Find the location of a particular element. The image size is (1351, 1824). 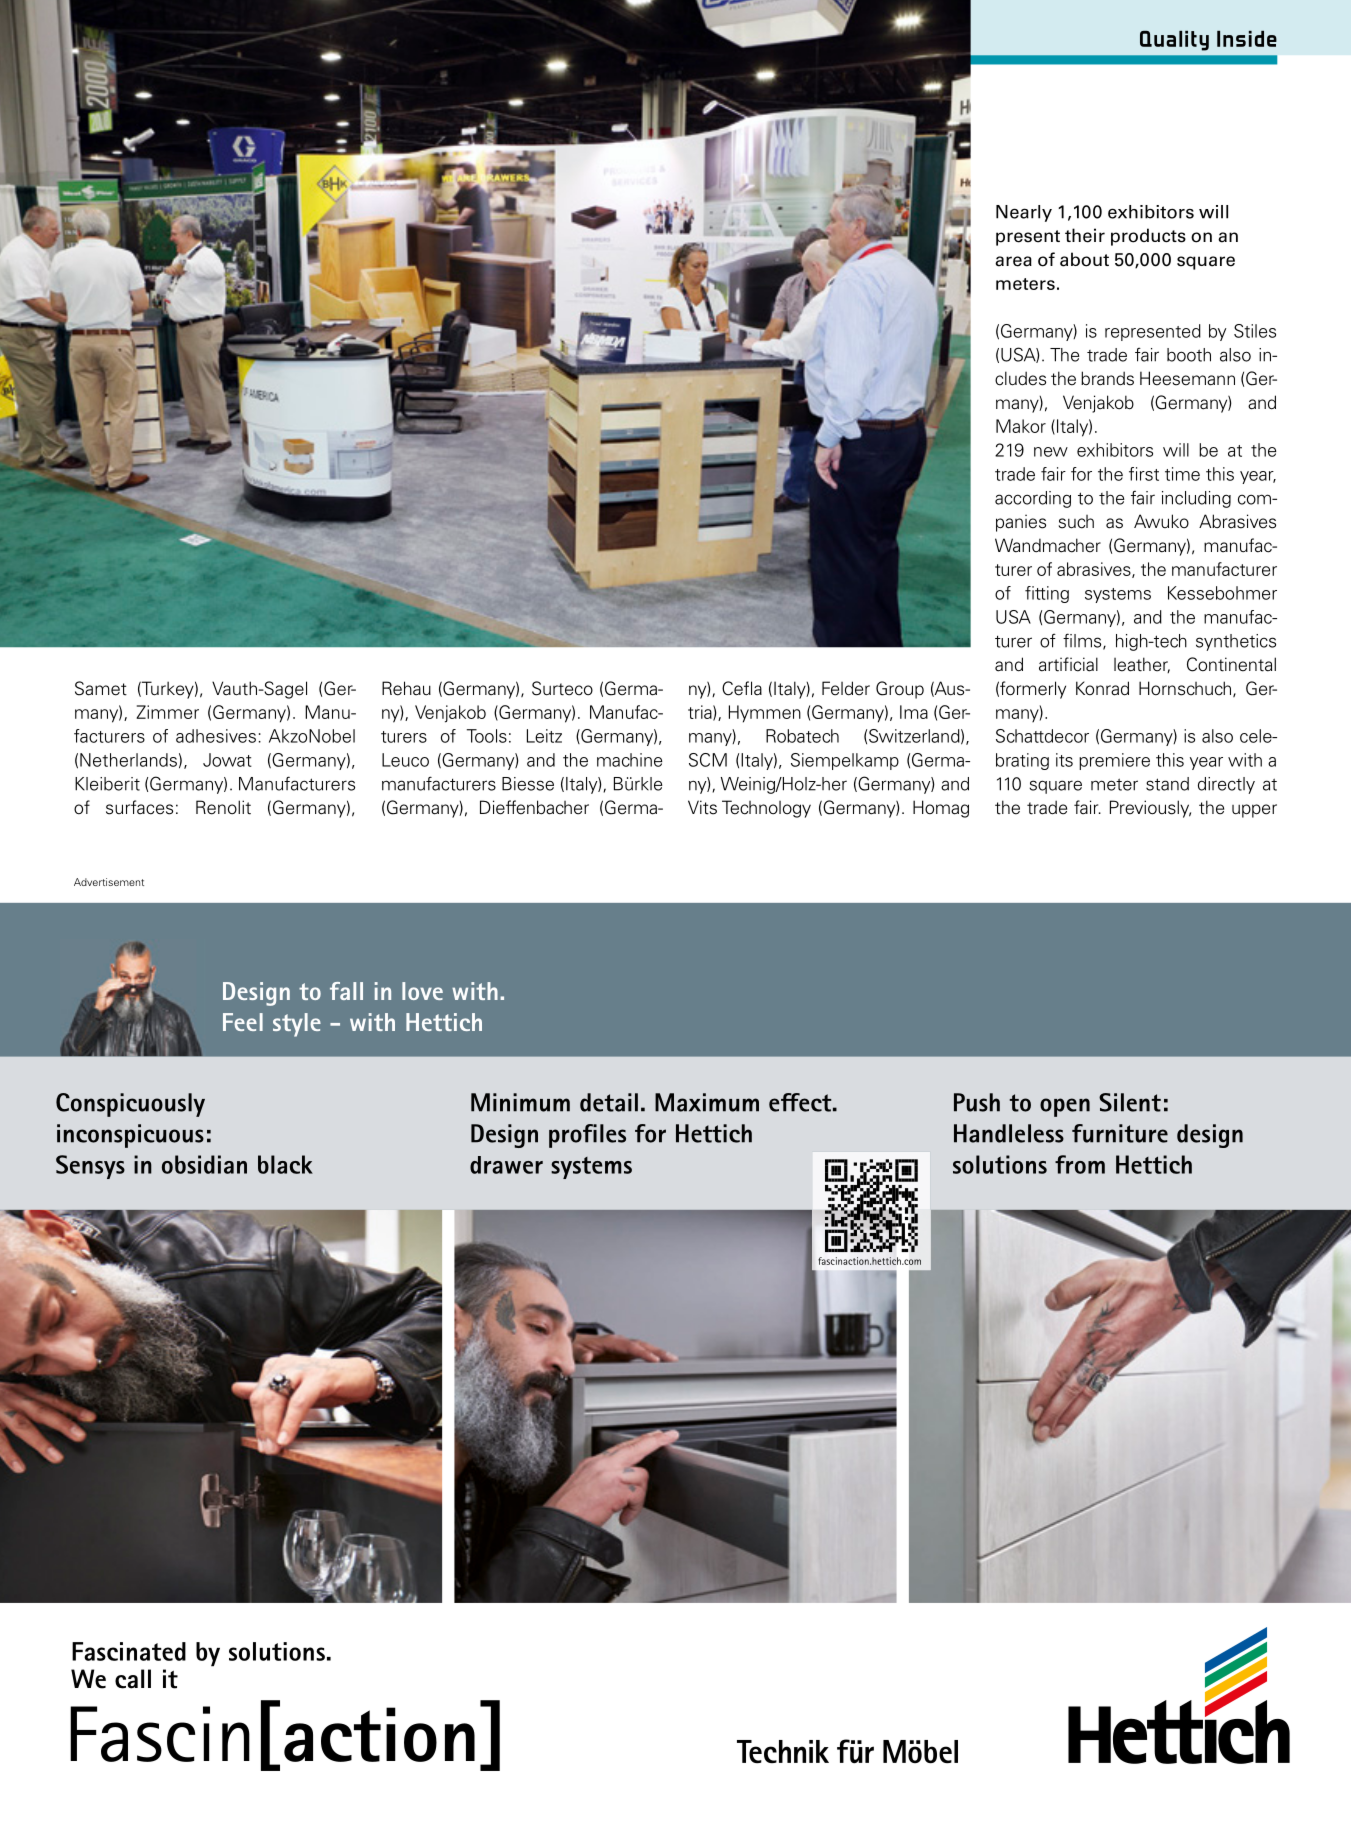

area is located at coordinates (1013, 261).
